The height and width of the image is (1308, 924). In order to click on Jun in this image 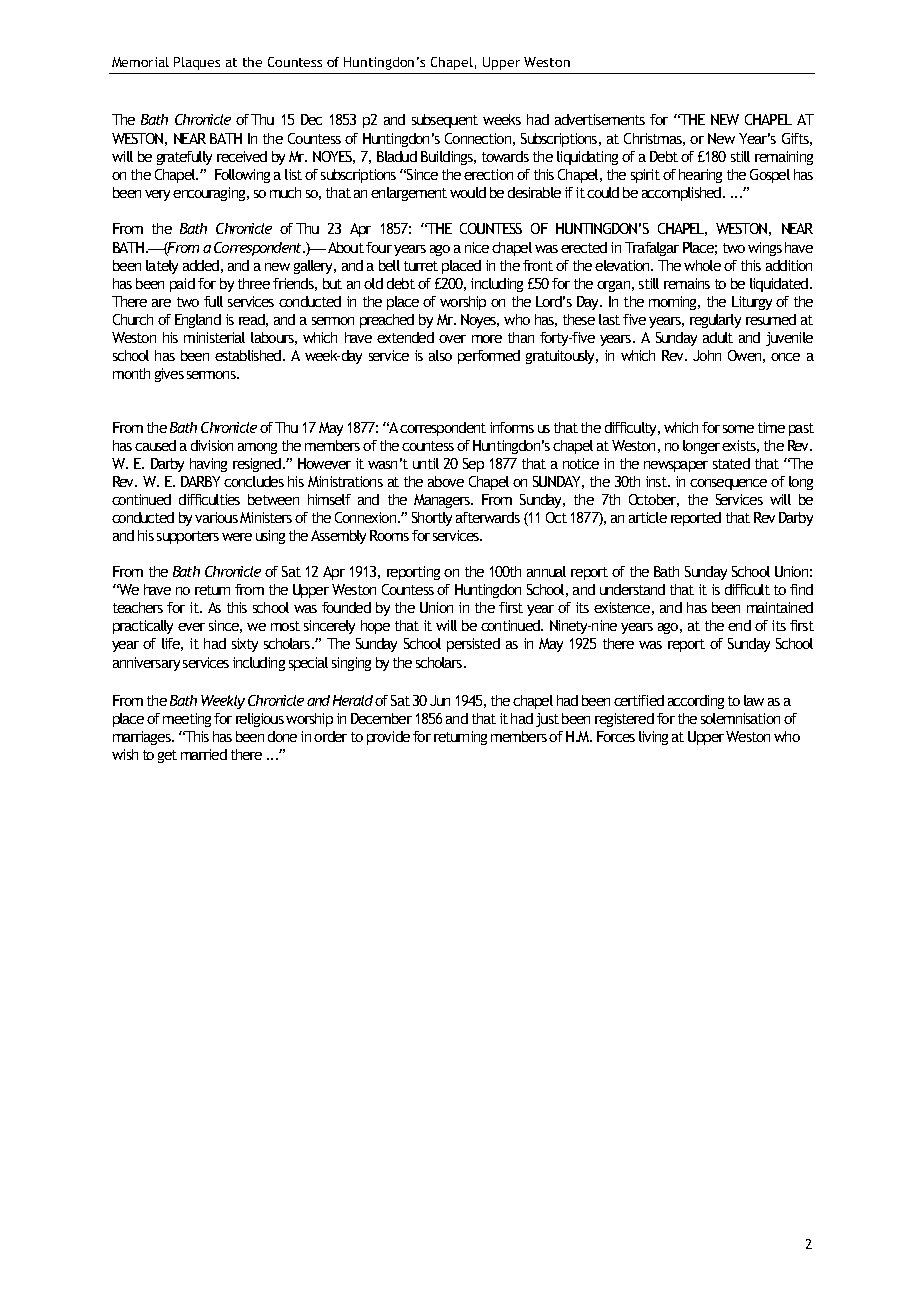, I will do `click(440, 700)`.
